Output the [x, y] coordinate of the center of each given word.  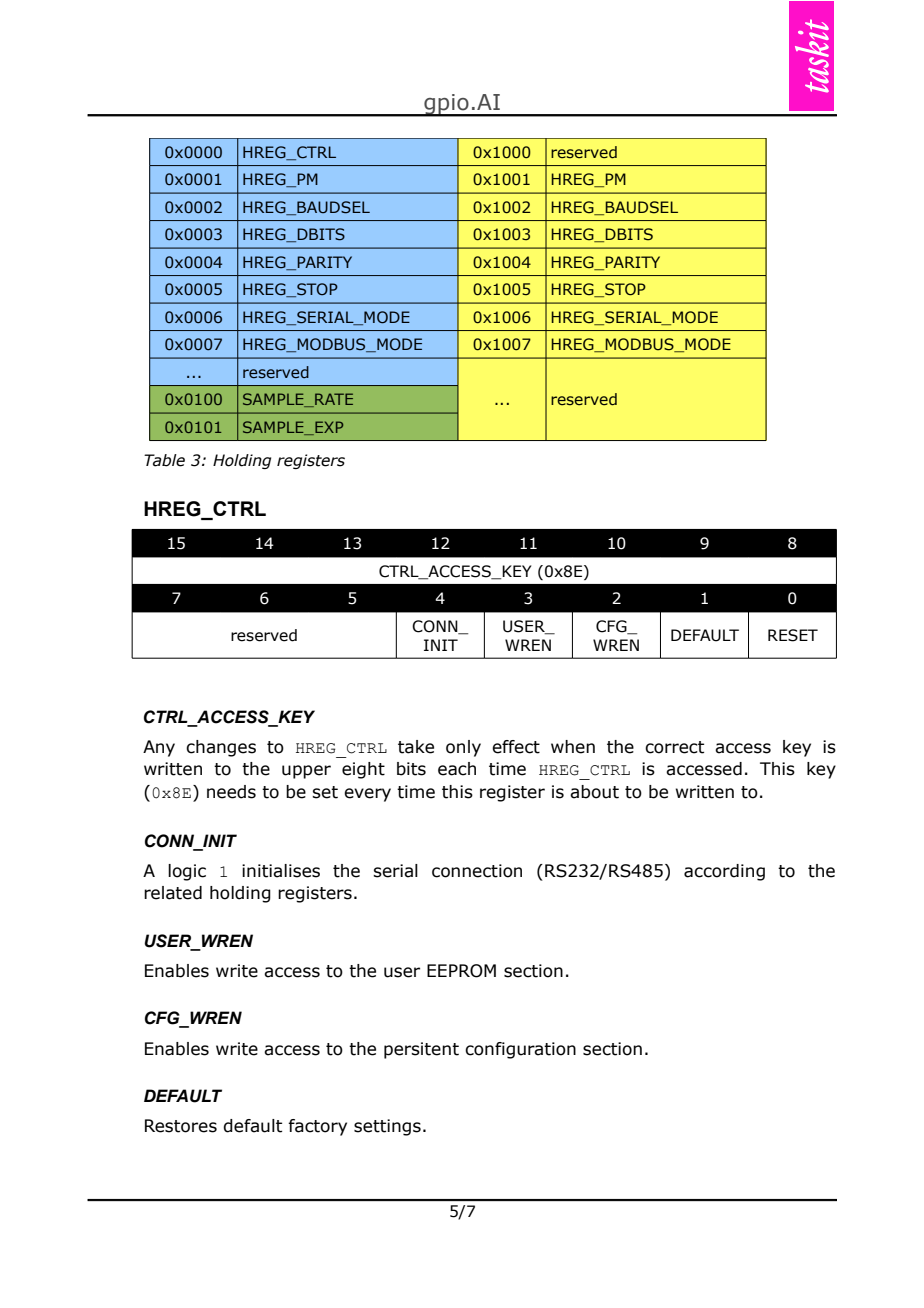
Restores [181, 1126]
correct [674, 747]
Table [164, 460]
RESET [793, 635]
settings [387, 1127]
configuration [520, 1050]
